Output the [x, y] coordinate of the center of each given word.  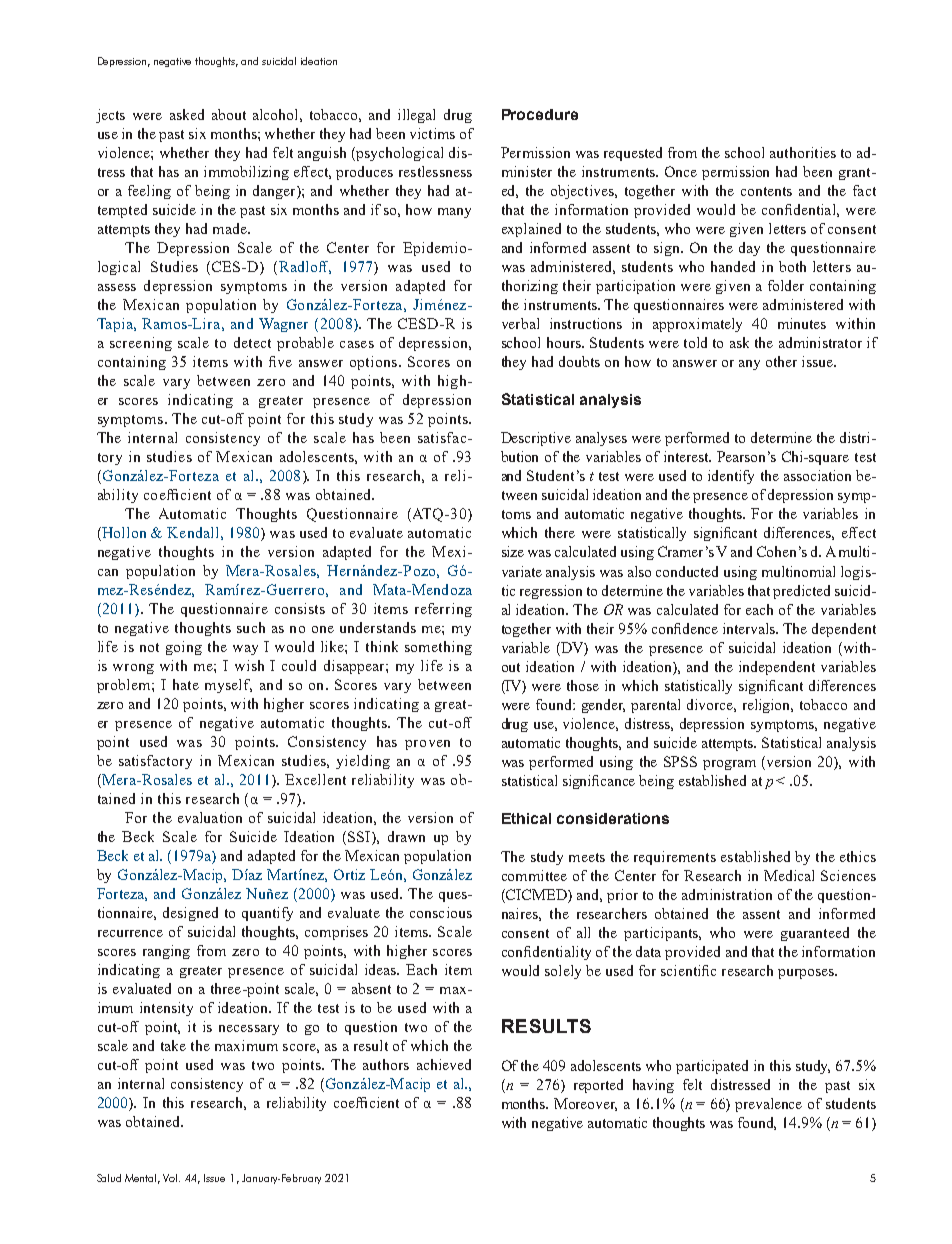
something [438, 648]
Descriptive [536, 439]
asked [187, 114]
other [781, 361]
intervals [750, 628]
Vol [171, 1178]
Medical [789, 875]
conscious [441, 912]
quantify [267, 914]
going [184, 648]
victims [432, 133]
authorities [803, 152]
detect [252, 342]
